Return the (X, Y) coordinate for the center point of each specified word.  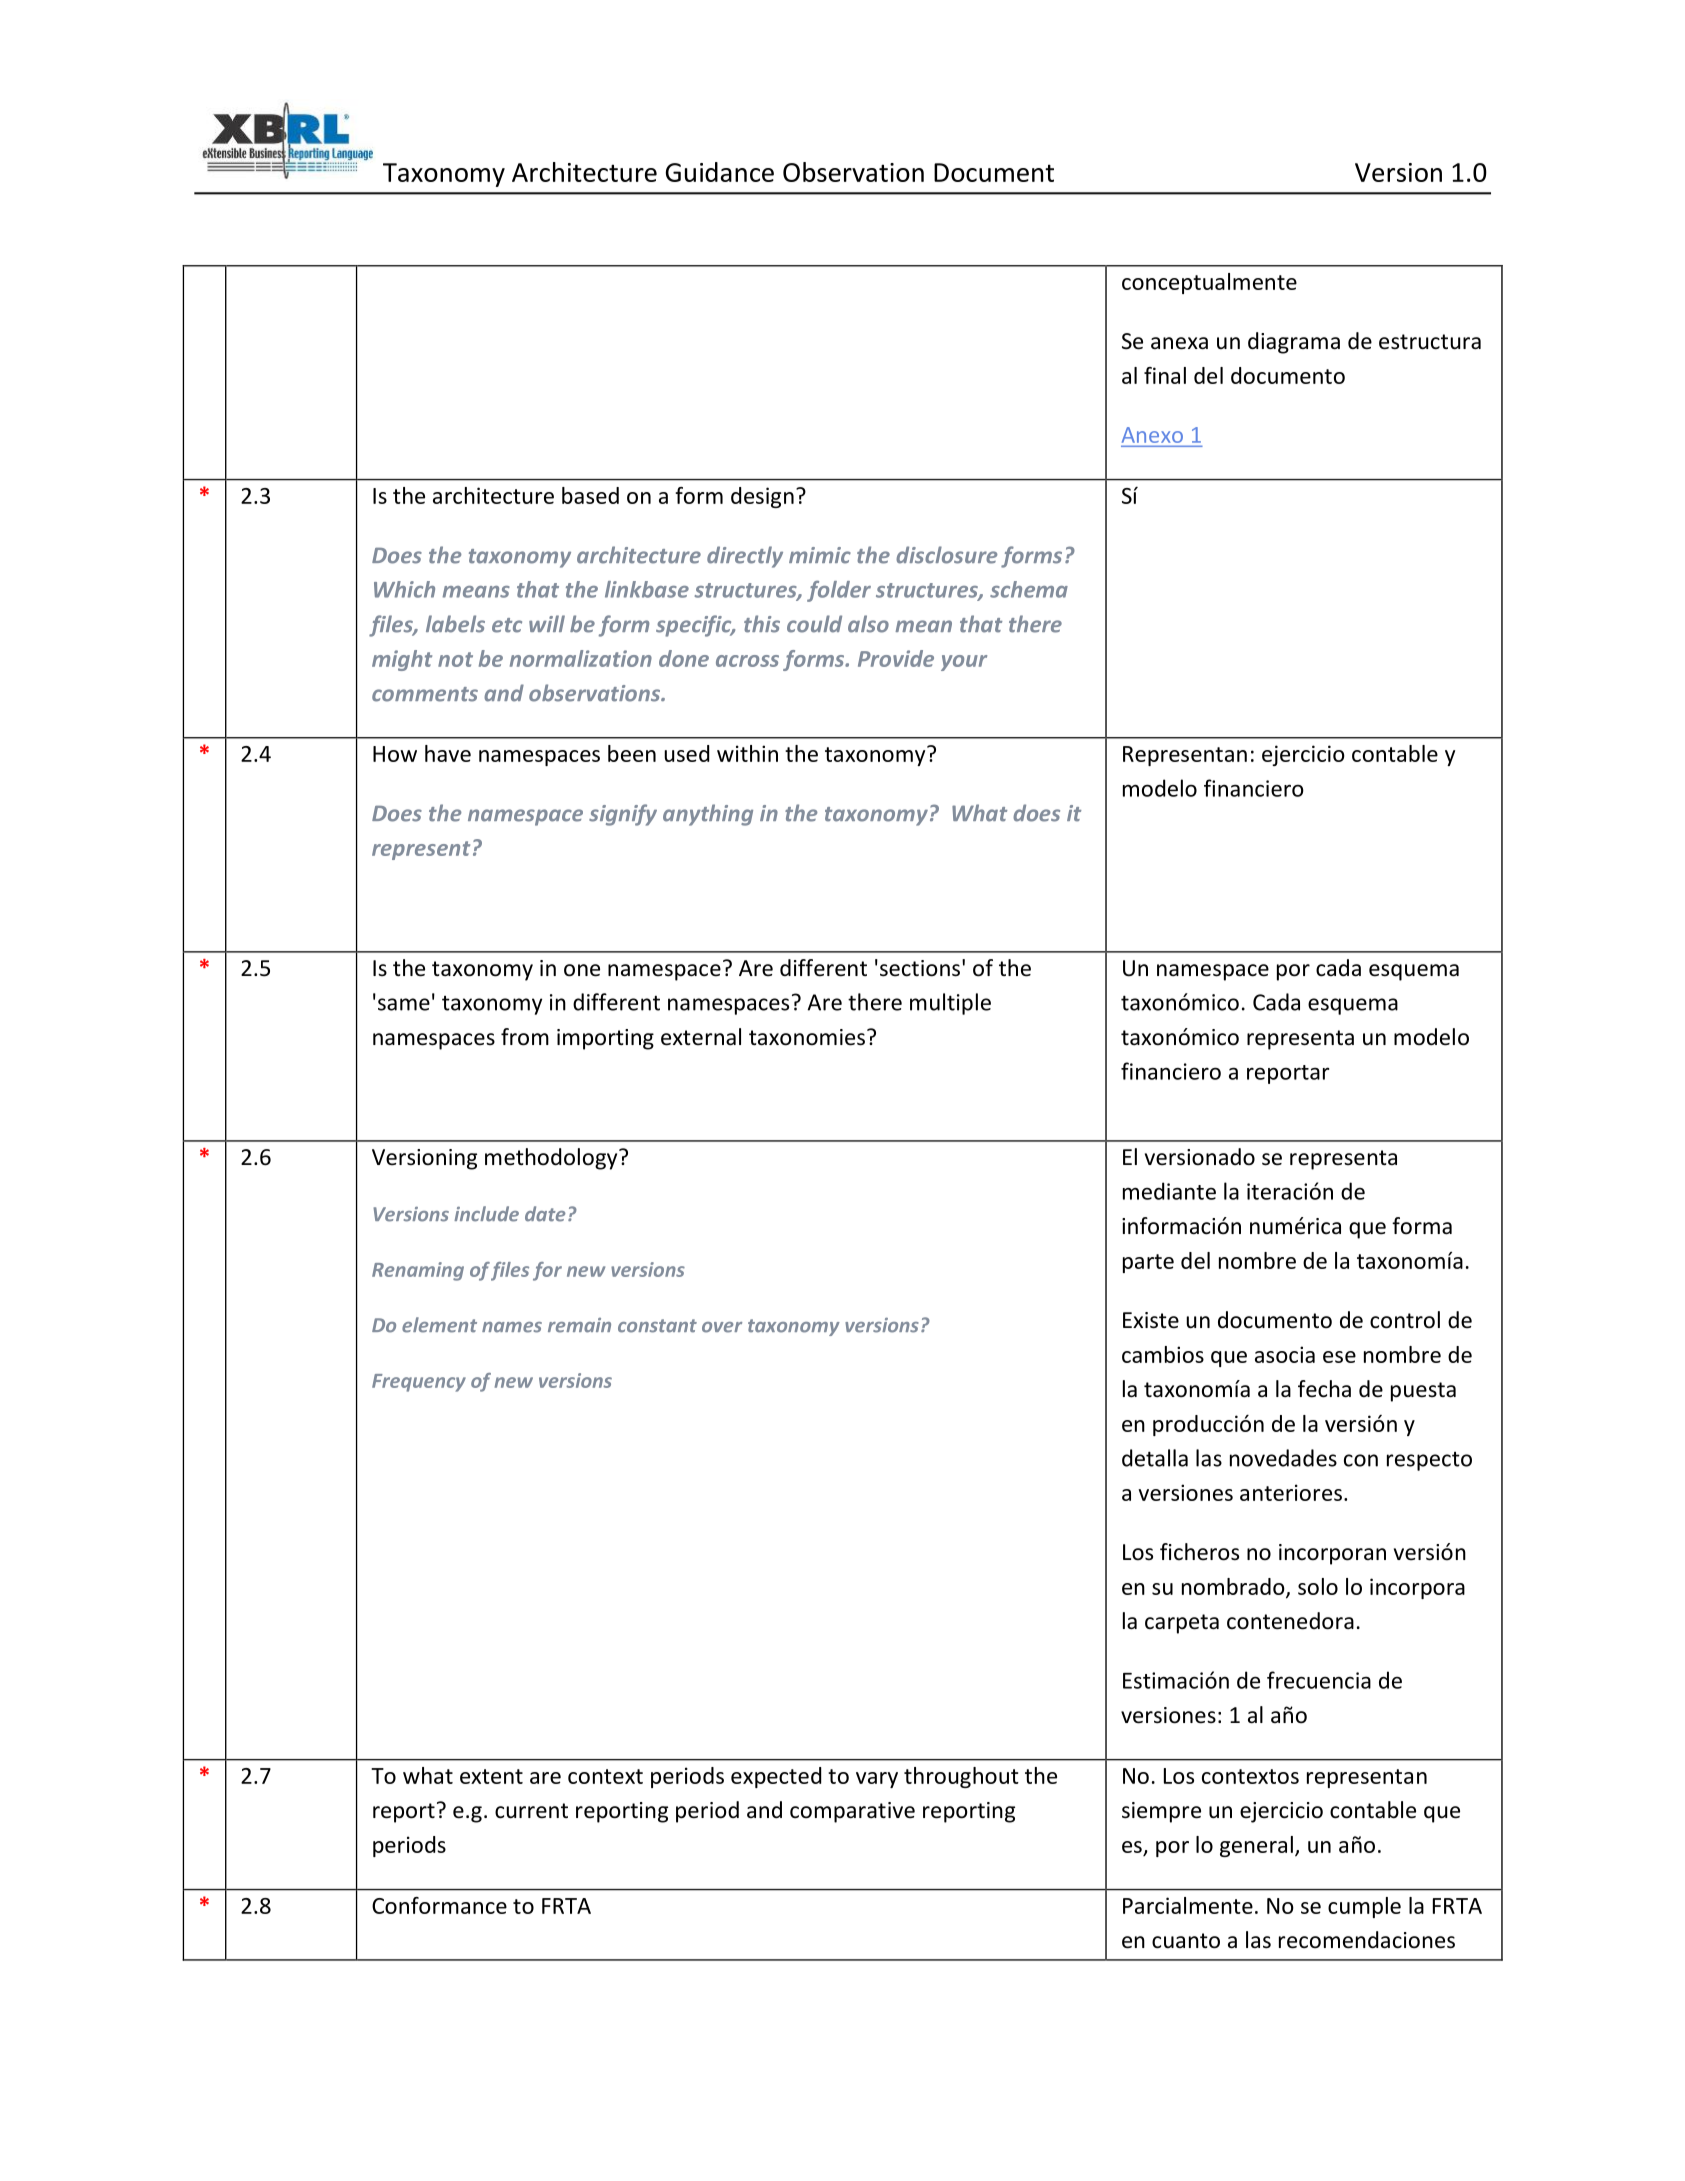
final (1165, 375)
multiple (950, 1004)
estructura (1430, 342)
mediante (1169, 1191)
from (525, 1037)
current (531, 1811)
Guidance (720, 172)
